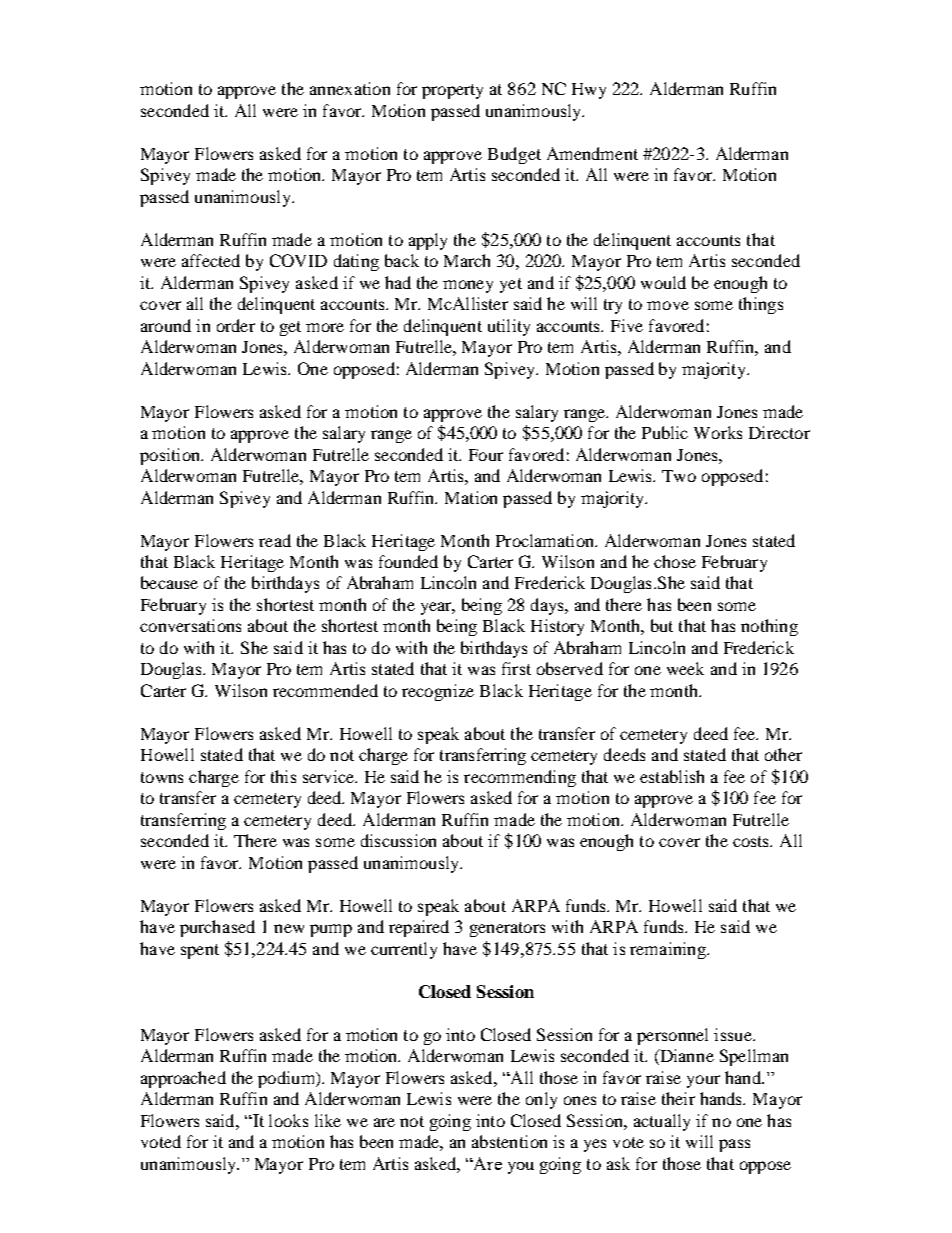 Image resolution: width=952 pixels, height=1233 pixels. What do you see at coordinates (350, 88) in the screenshot?
I see `annexation` at bounding box center [350, 88].
